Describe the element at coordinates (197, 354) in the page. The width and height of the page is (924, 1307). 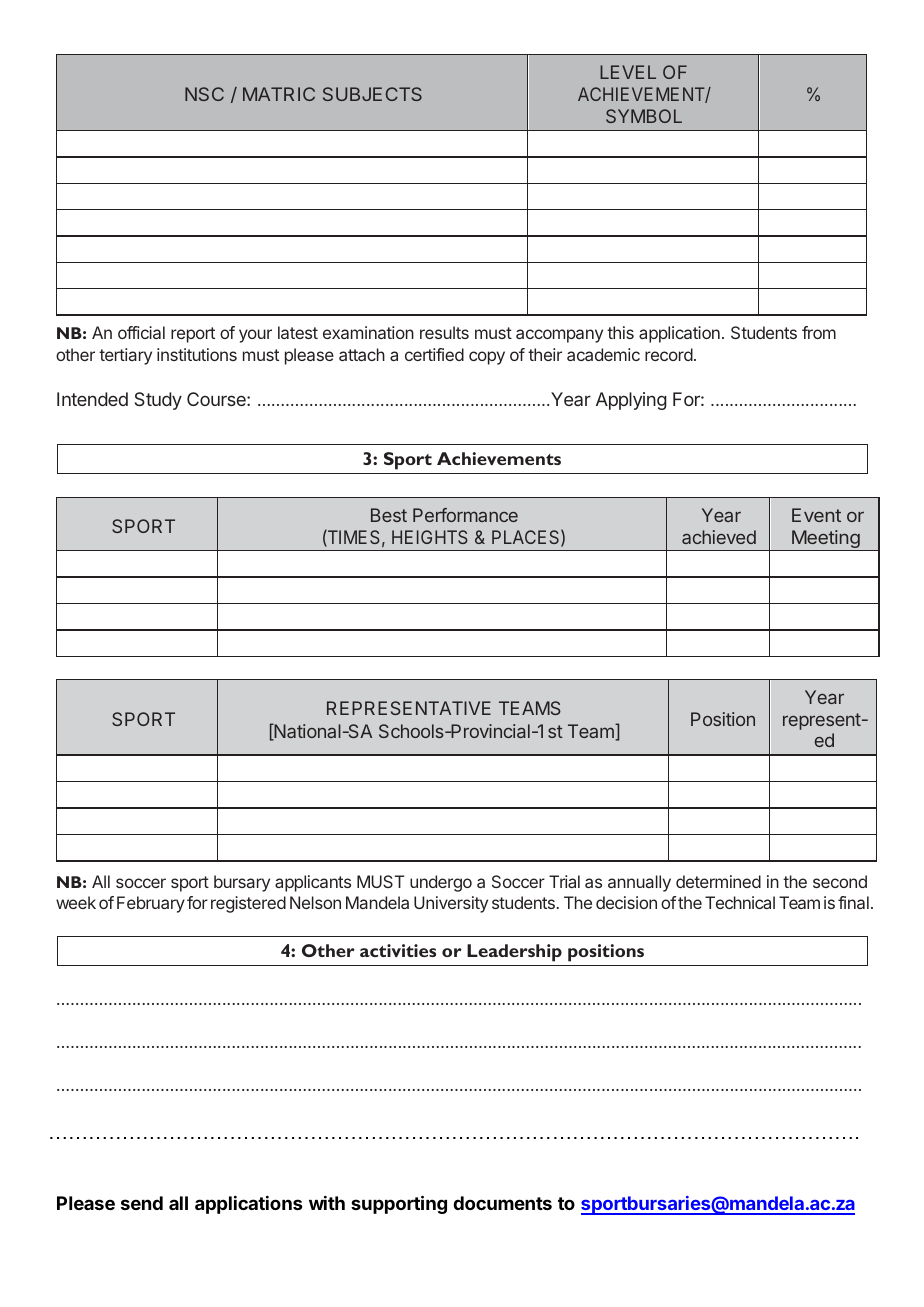
I see `institutions` at that location.
